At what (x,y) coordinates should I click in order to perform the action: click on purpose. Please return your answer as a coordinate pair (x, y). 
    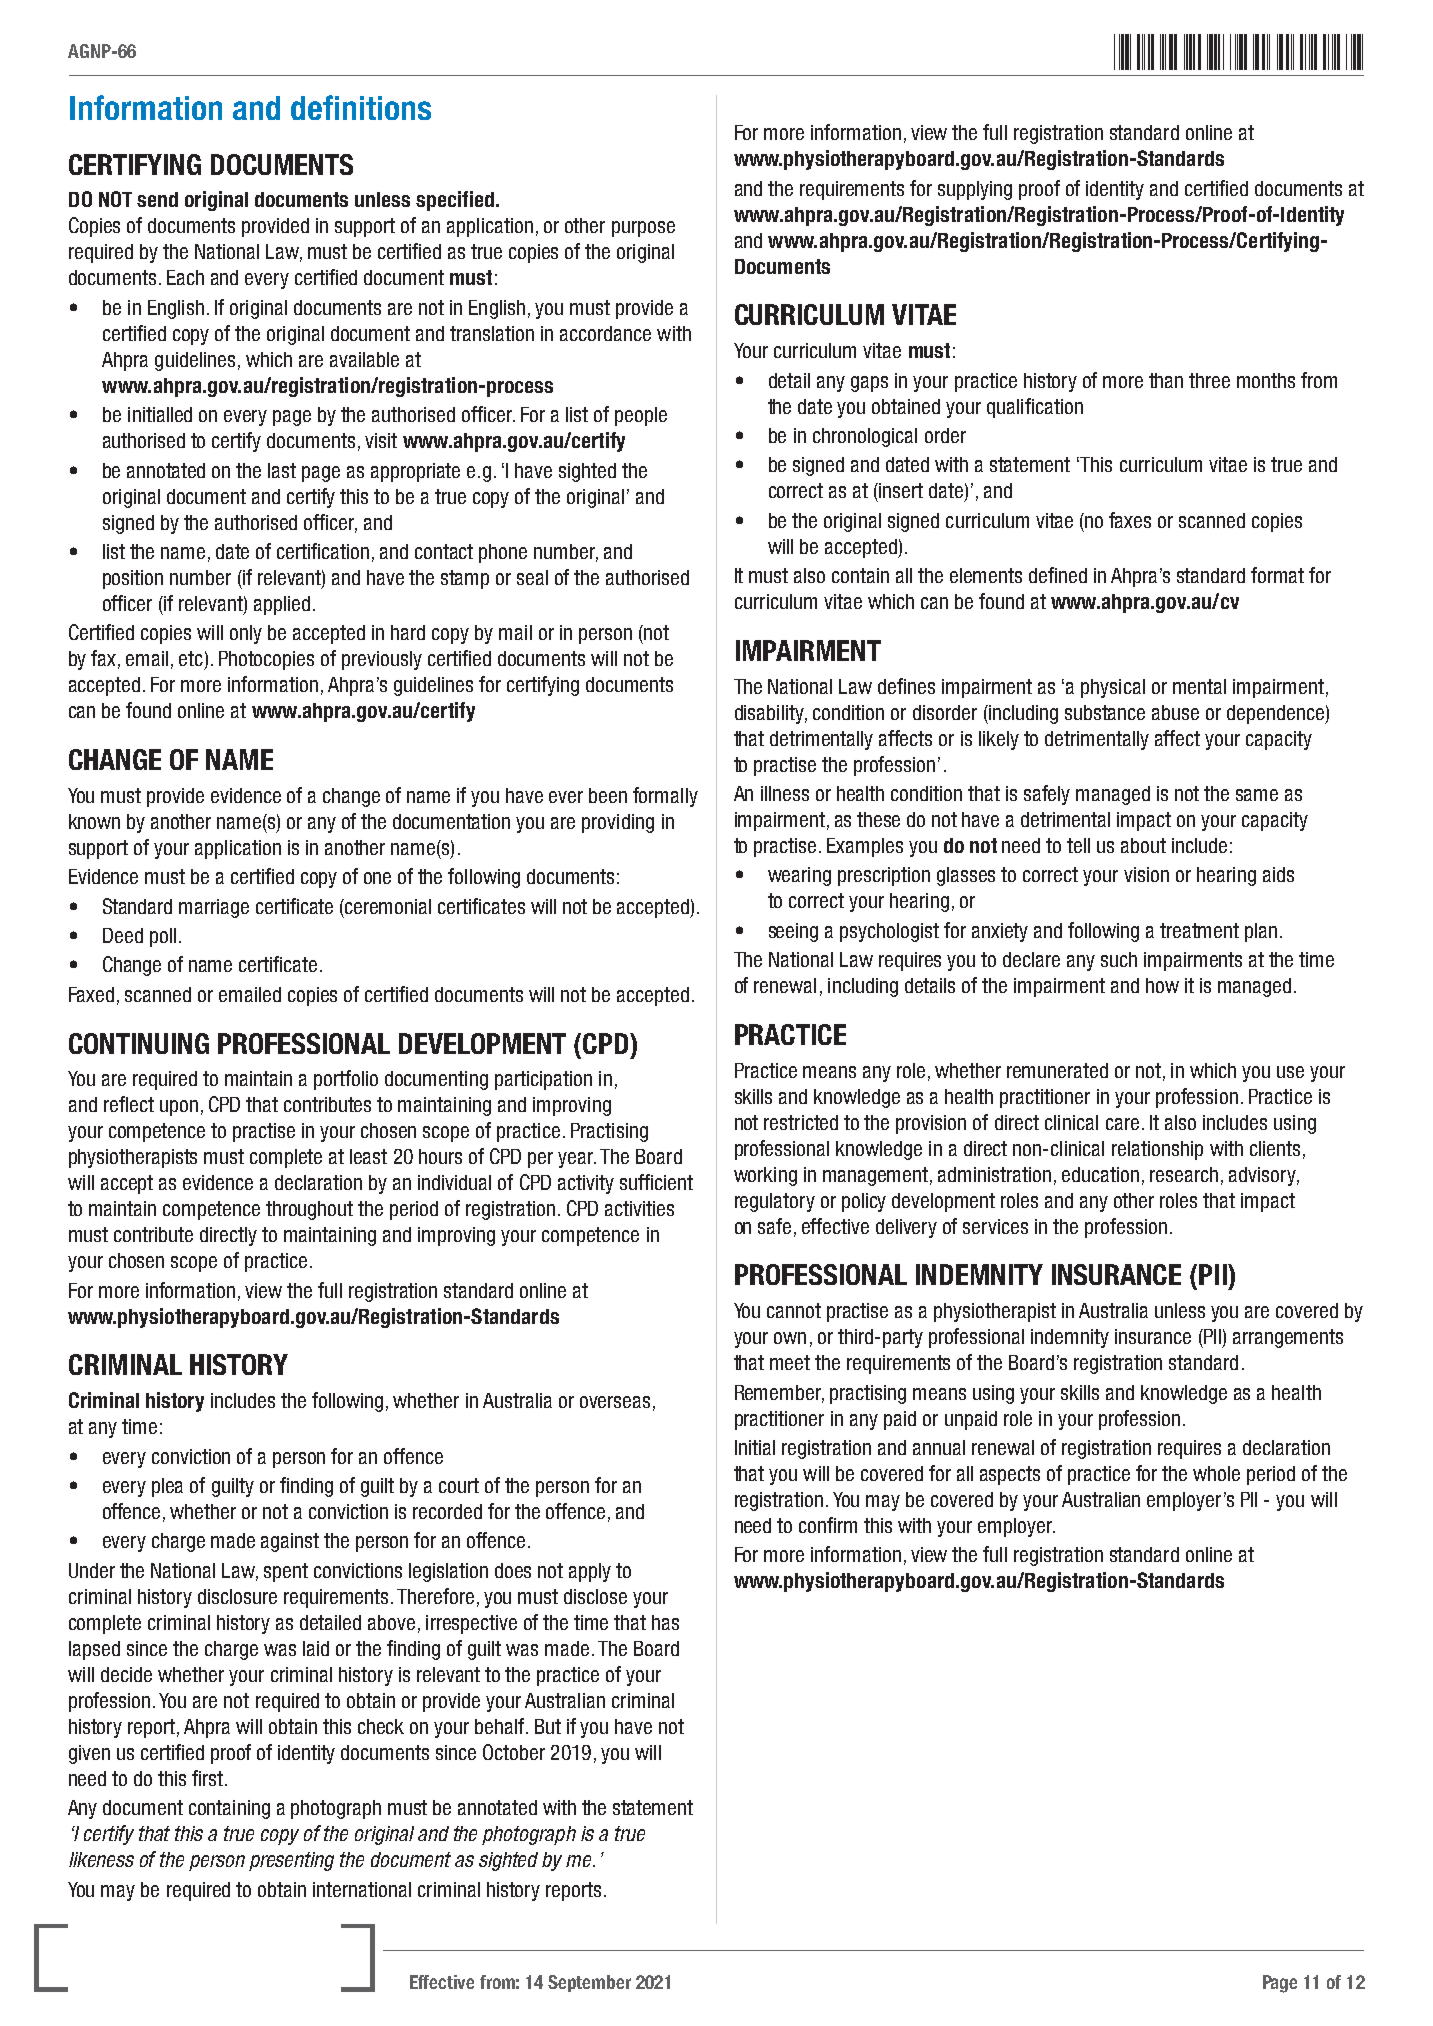
    Looking at the image, I should click on (643, 229).
